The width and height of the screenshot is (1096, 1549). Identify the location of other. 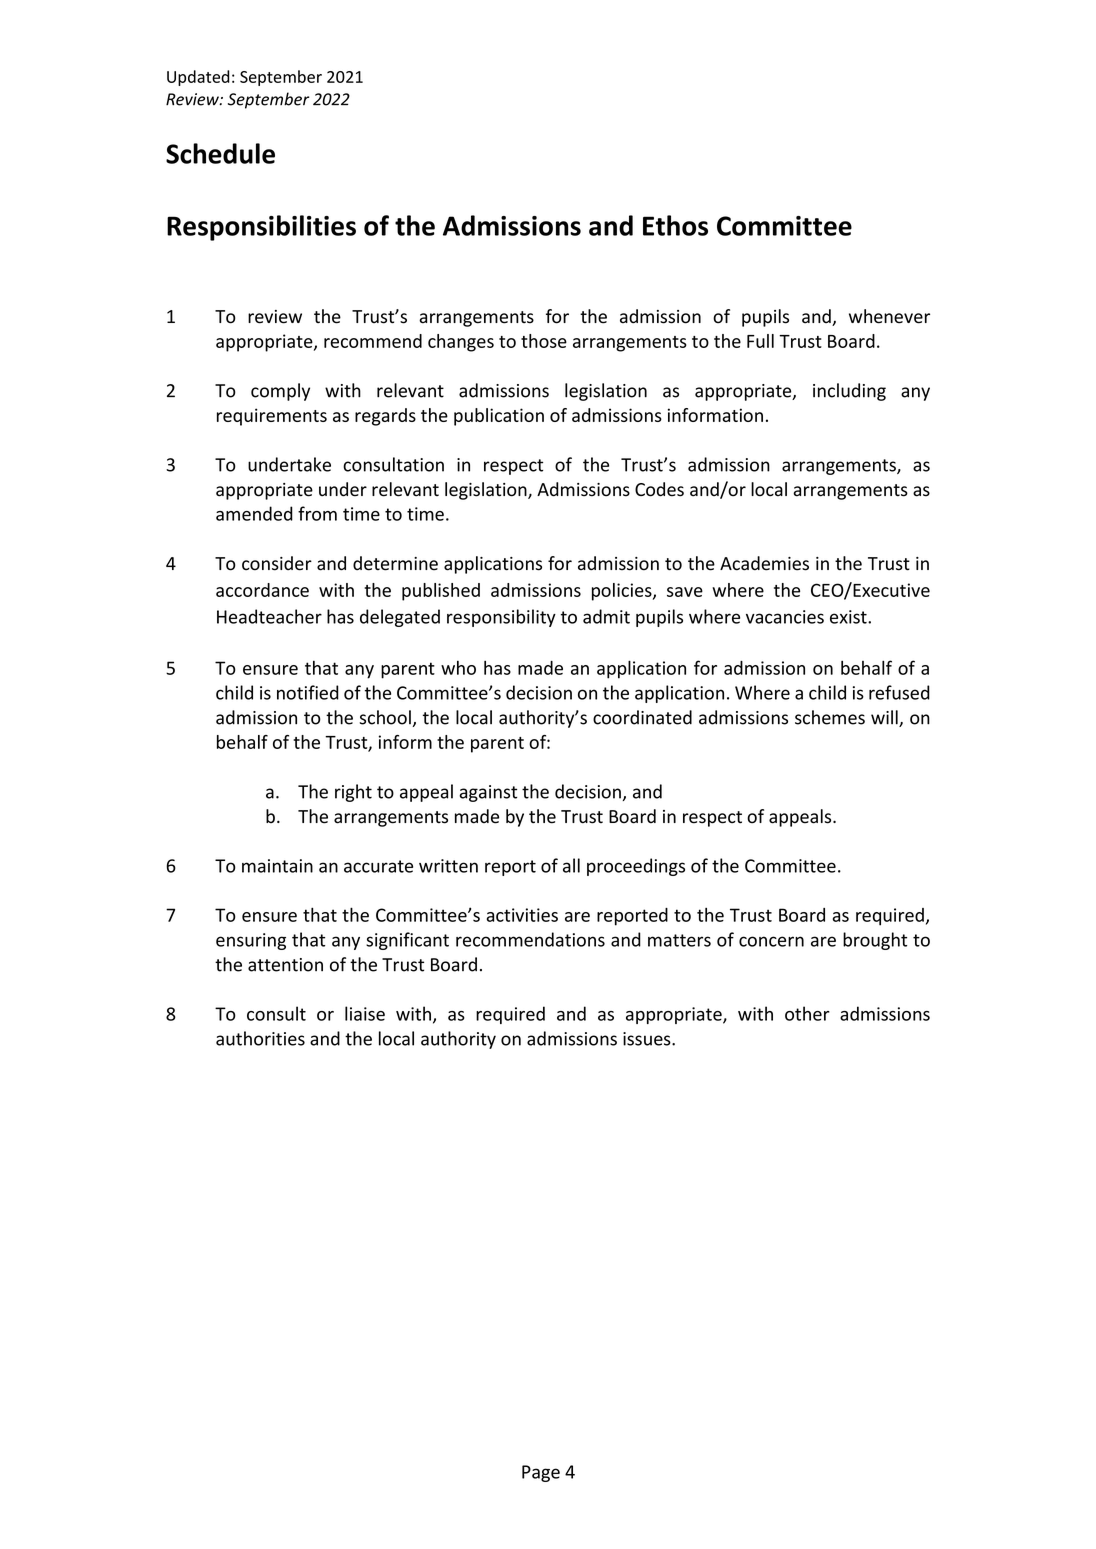
(807, 1013).
